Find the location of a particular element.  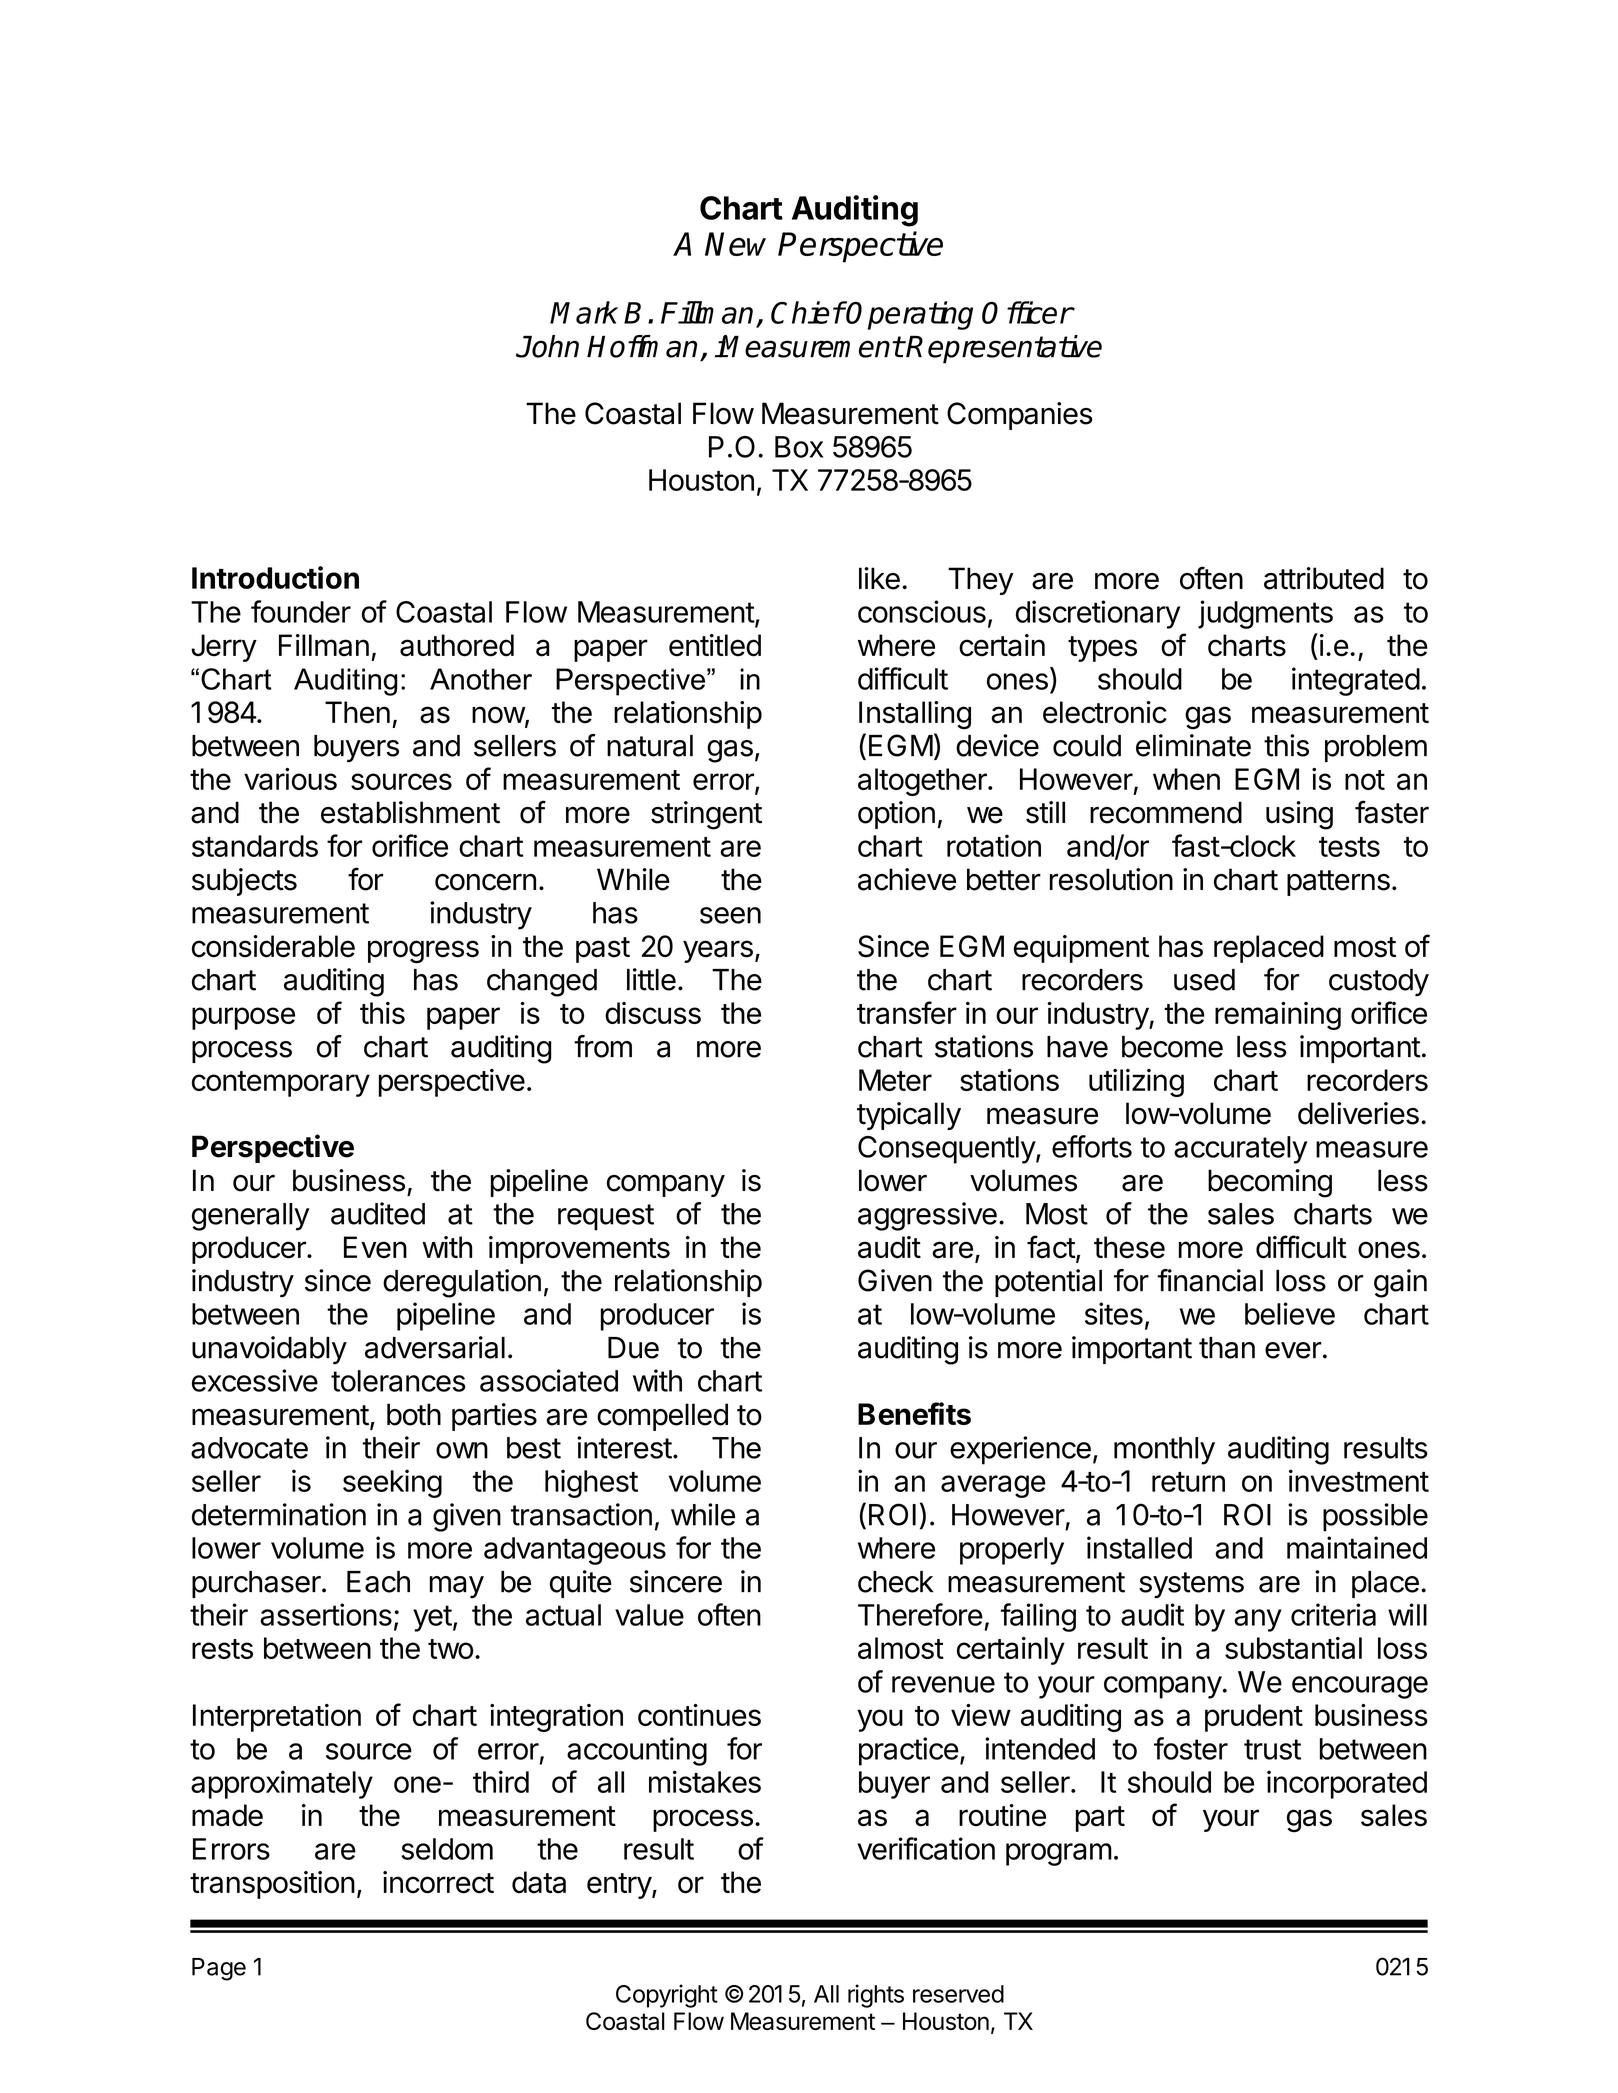

monthly is located at coordinates (1164, 1451).
